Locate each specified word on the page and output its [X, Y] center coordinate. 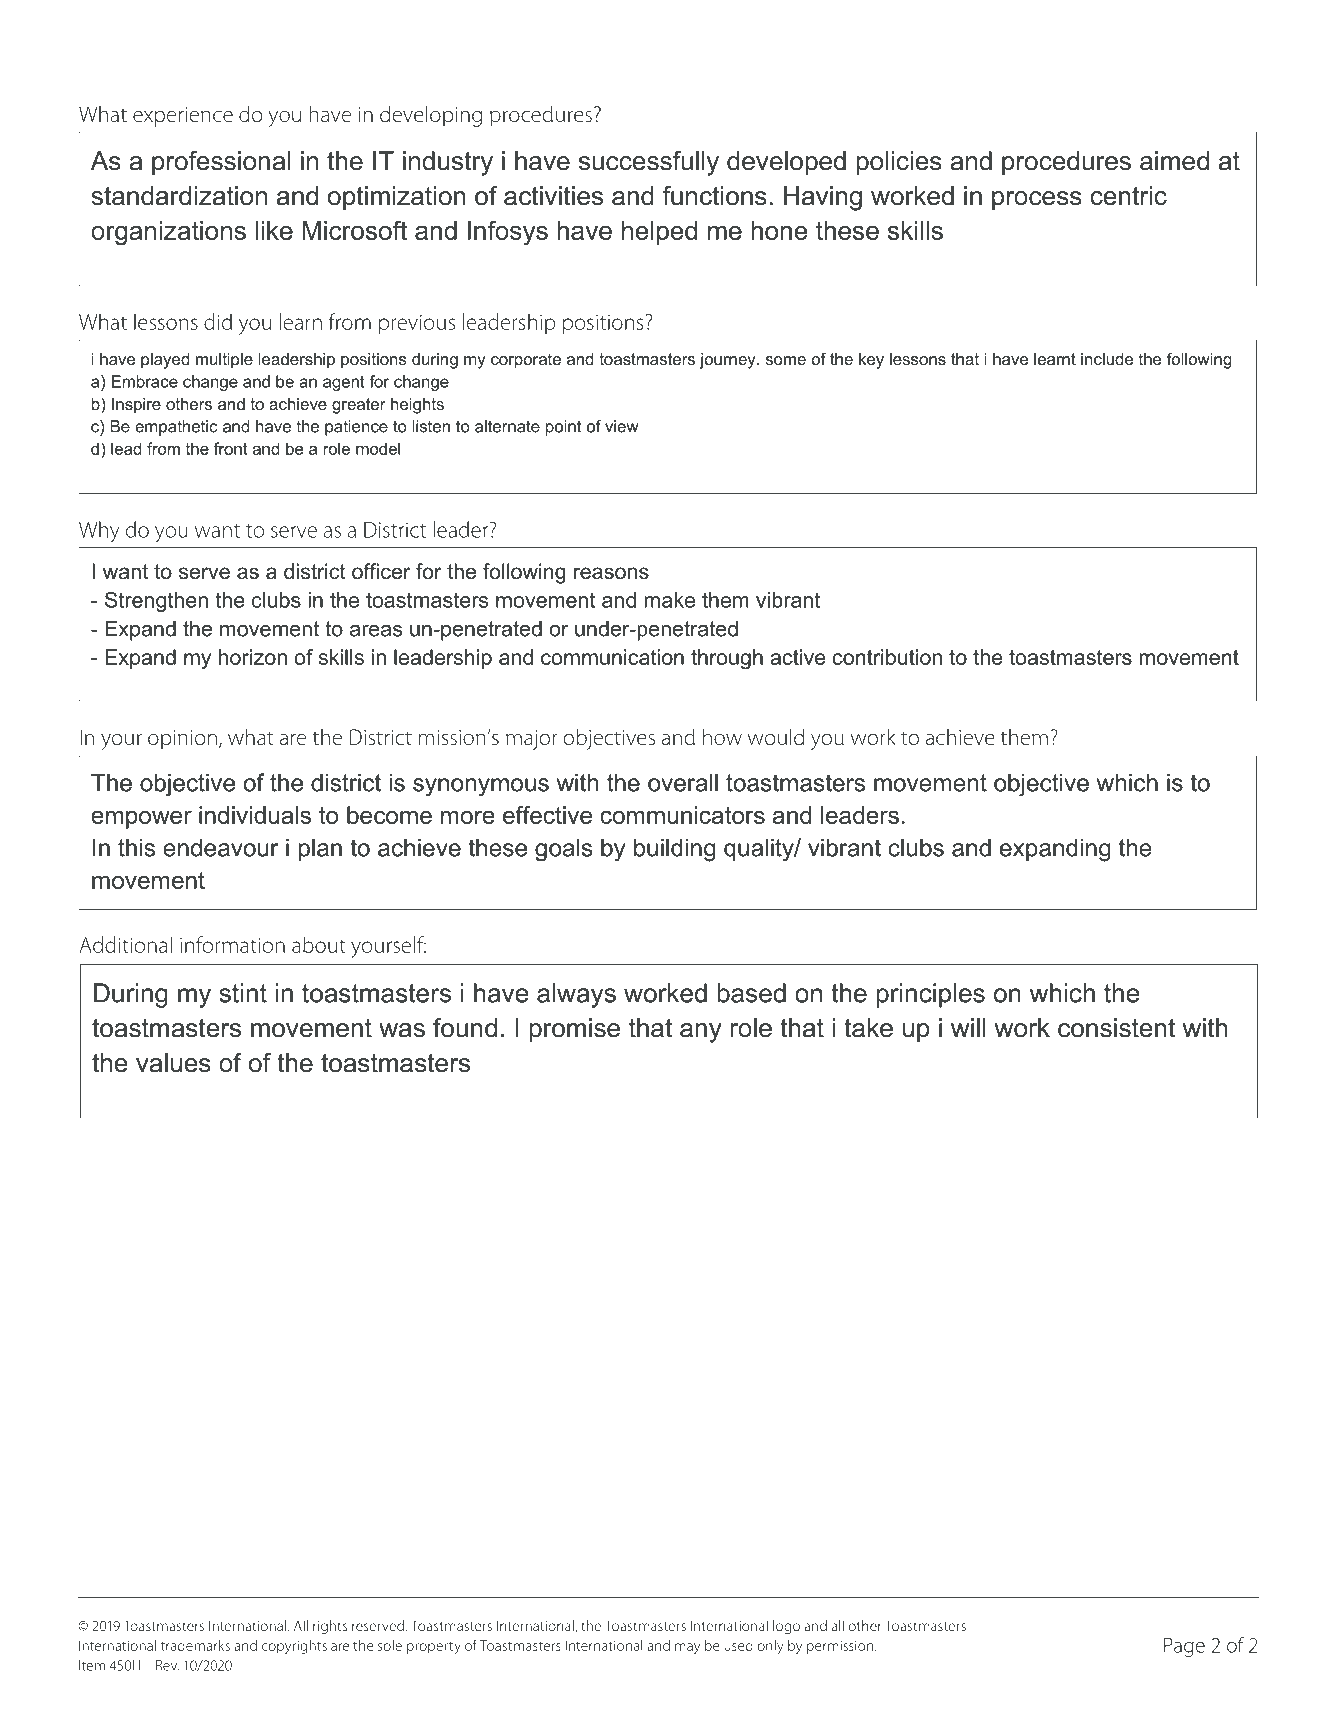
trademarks [195, 1645]
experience [183, 117]
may [687, 1648]
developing [431, 116]
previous [417, 324]
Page [1184, 1647]
